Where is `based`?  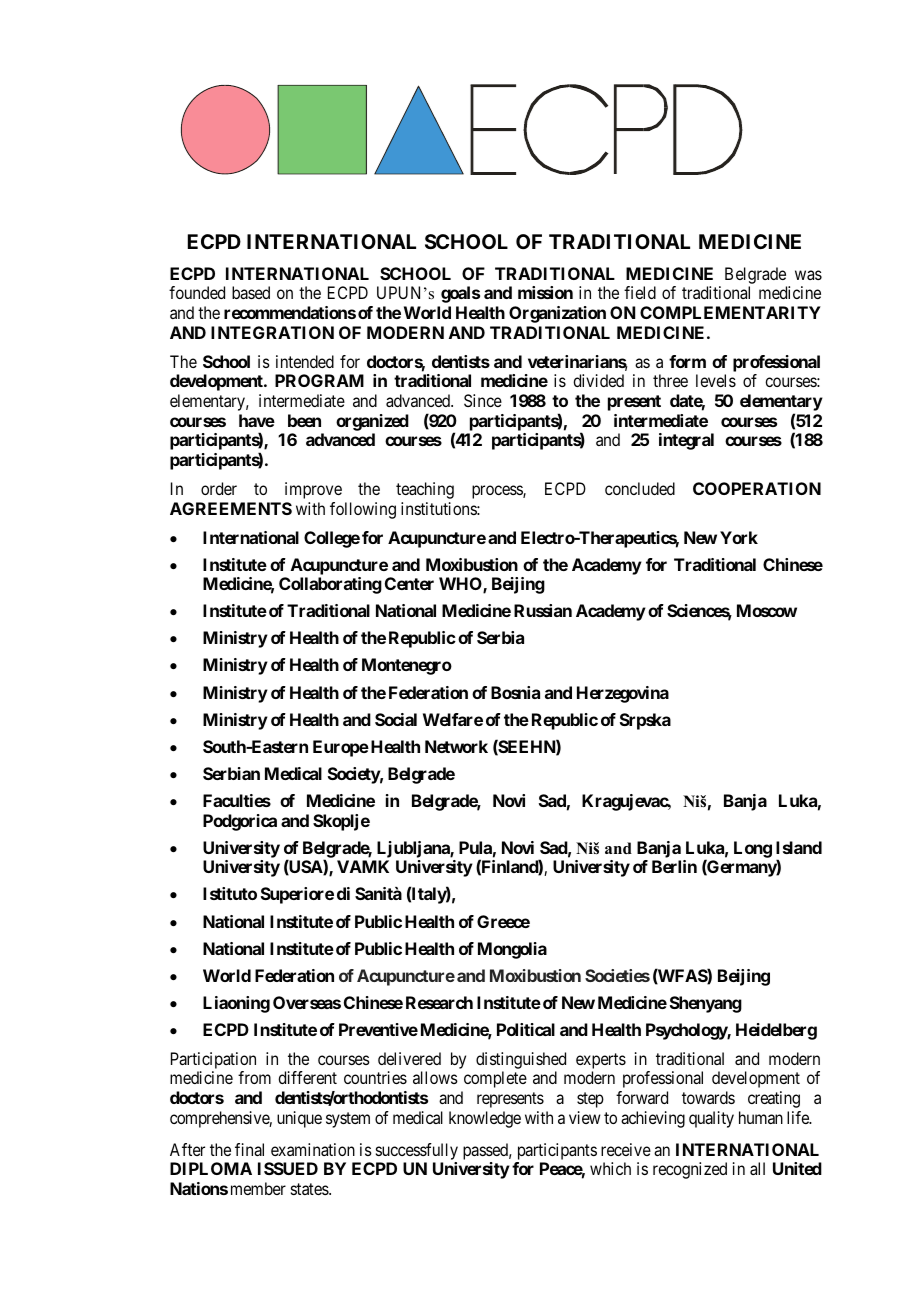 based is located at coordinates (251, 292).
